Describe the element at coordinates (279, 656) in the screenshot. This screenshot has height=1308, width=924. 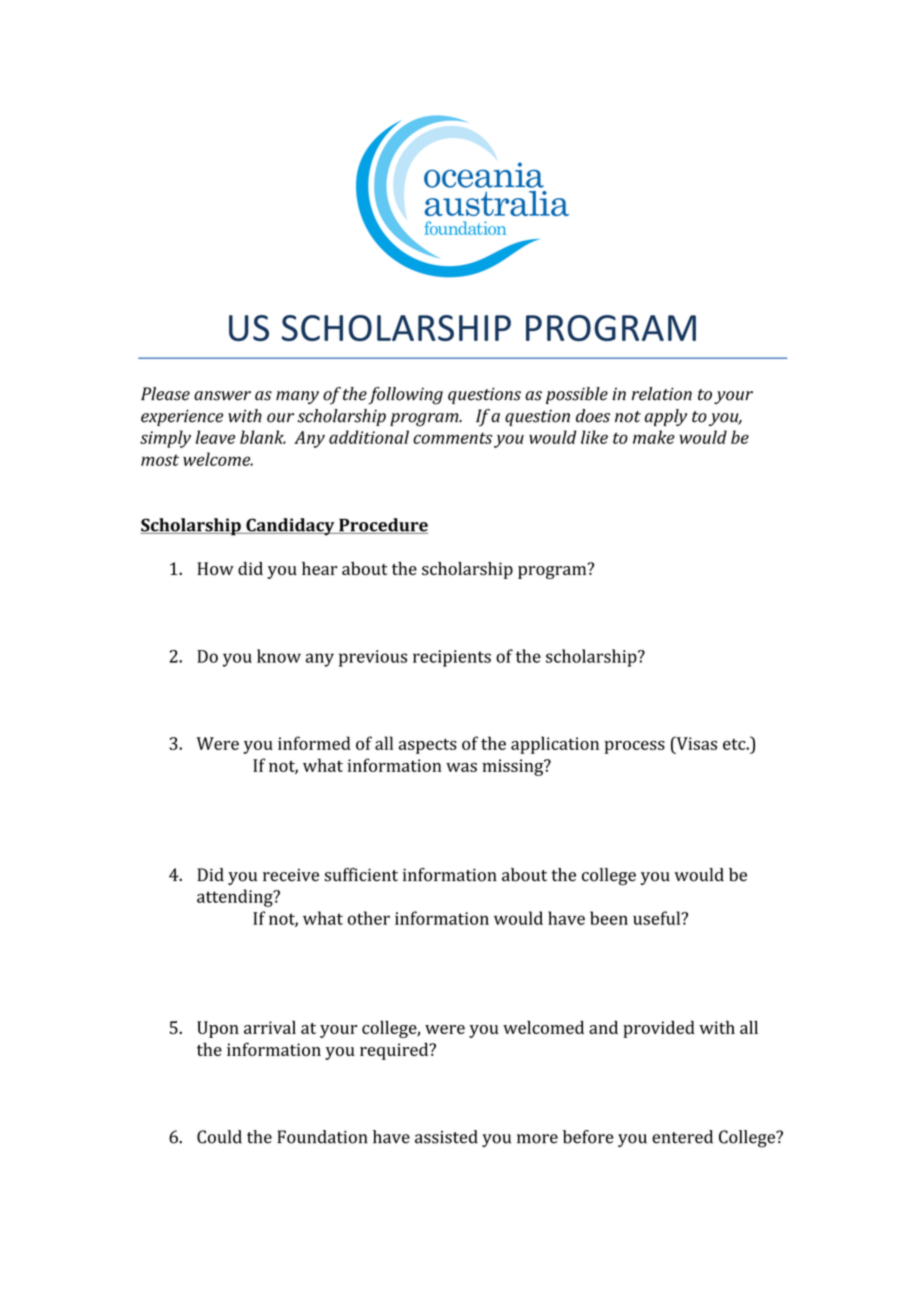
I see `know` at that location.
